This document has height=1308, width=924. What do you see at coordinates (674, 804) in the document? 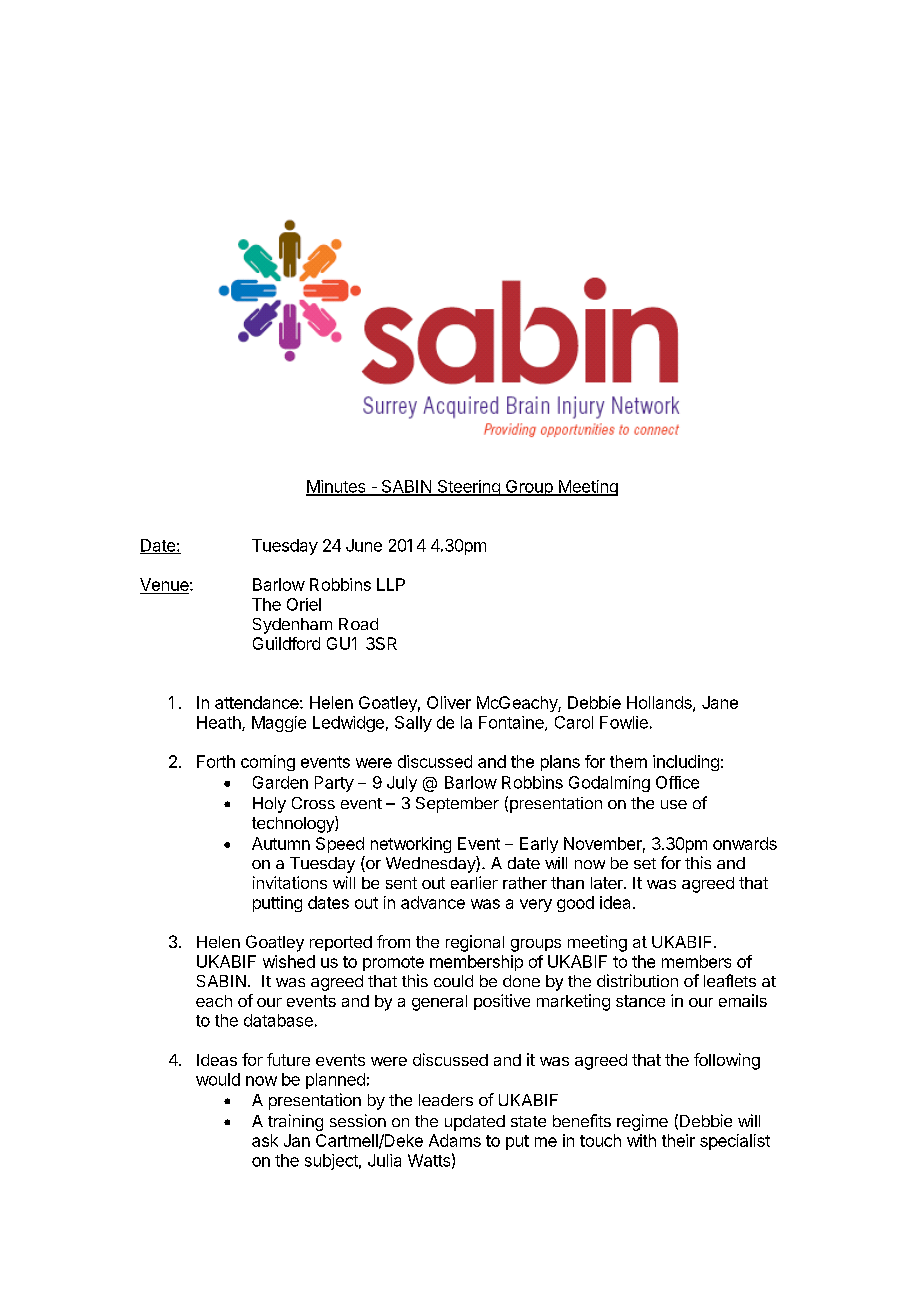
I see `use` at bounding box center [674, 804].
